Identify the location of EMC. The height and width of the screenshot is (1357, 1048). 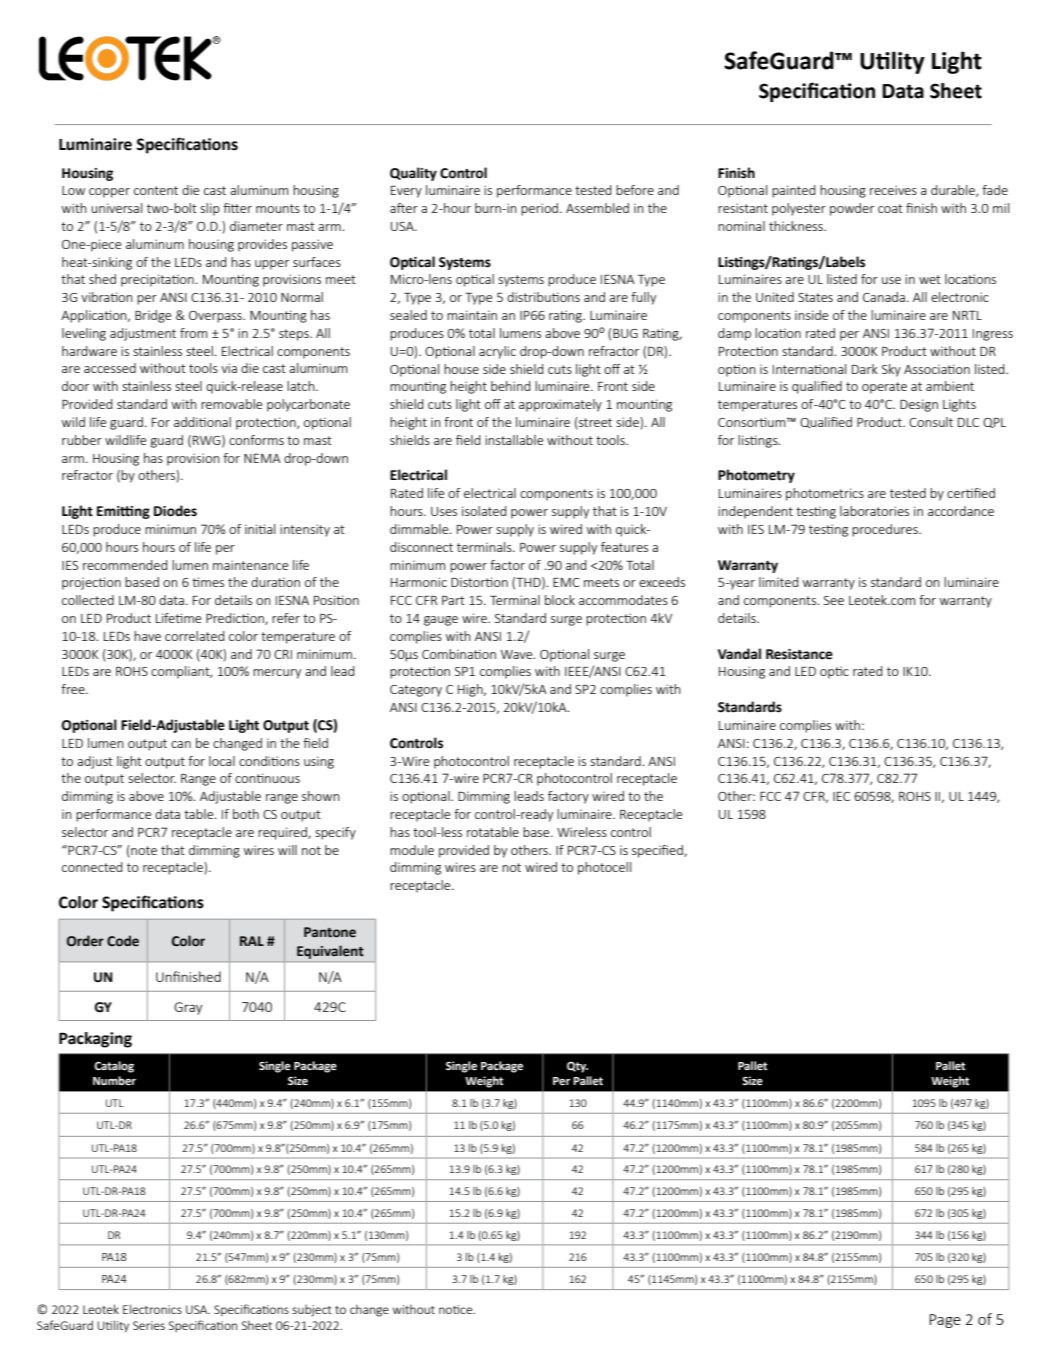
(566, 582).
